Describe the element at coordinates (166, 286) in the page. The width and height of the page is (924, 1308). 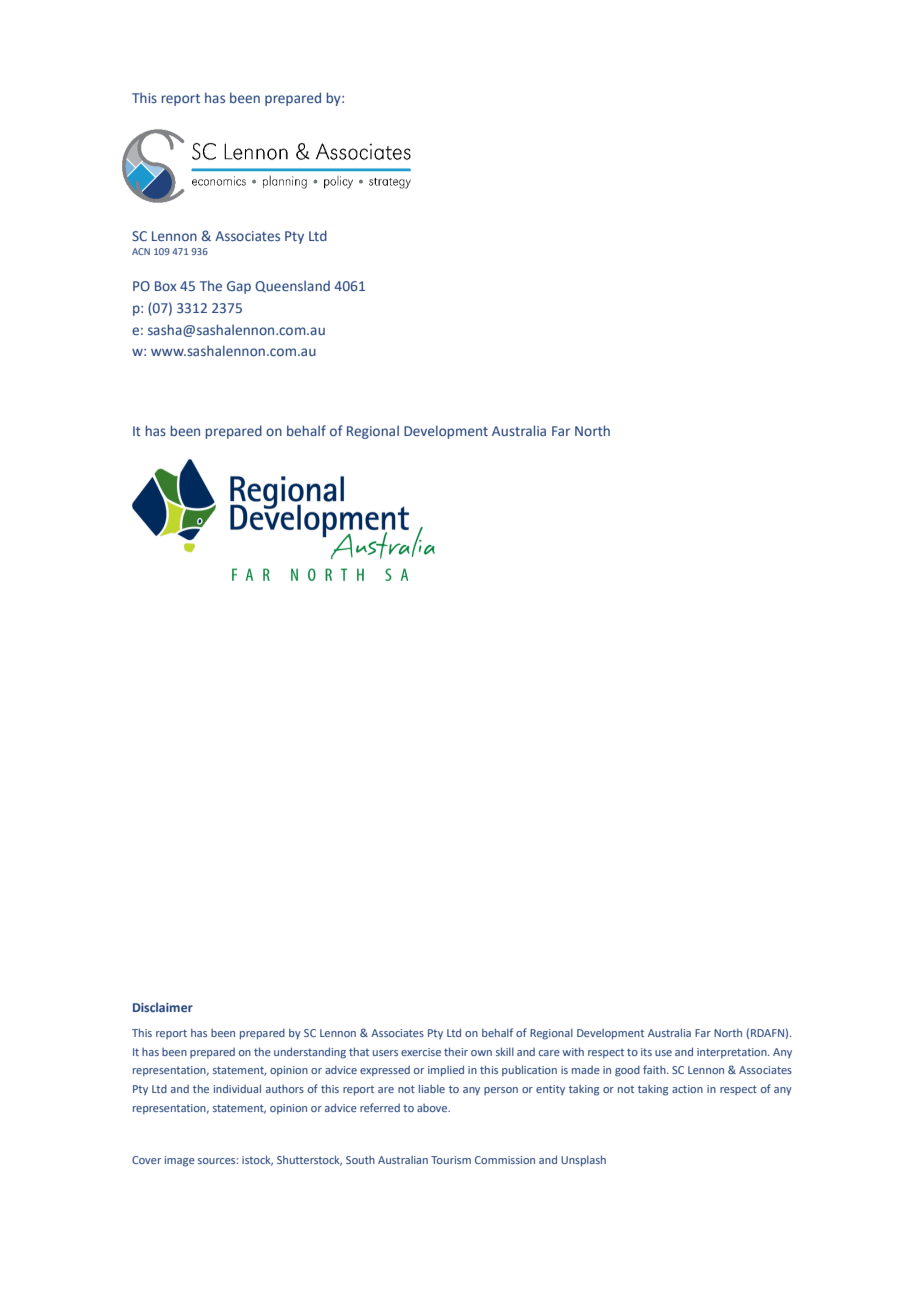
I see `Box` at that location.
